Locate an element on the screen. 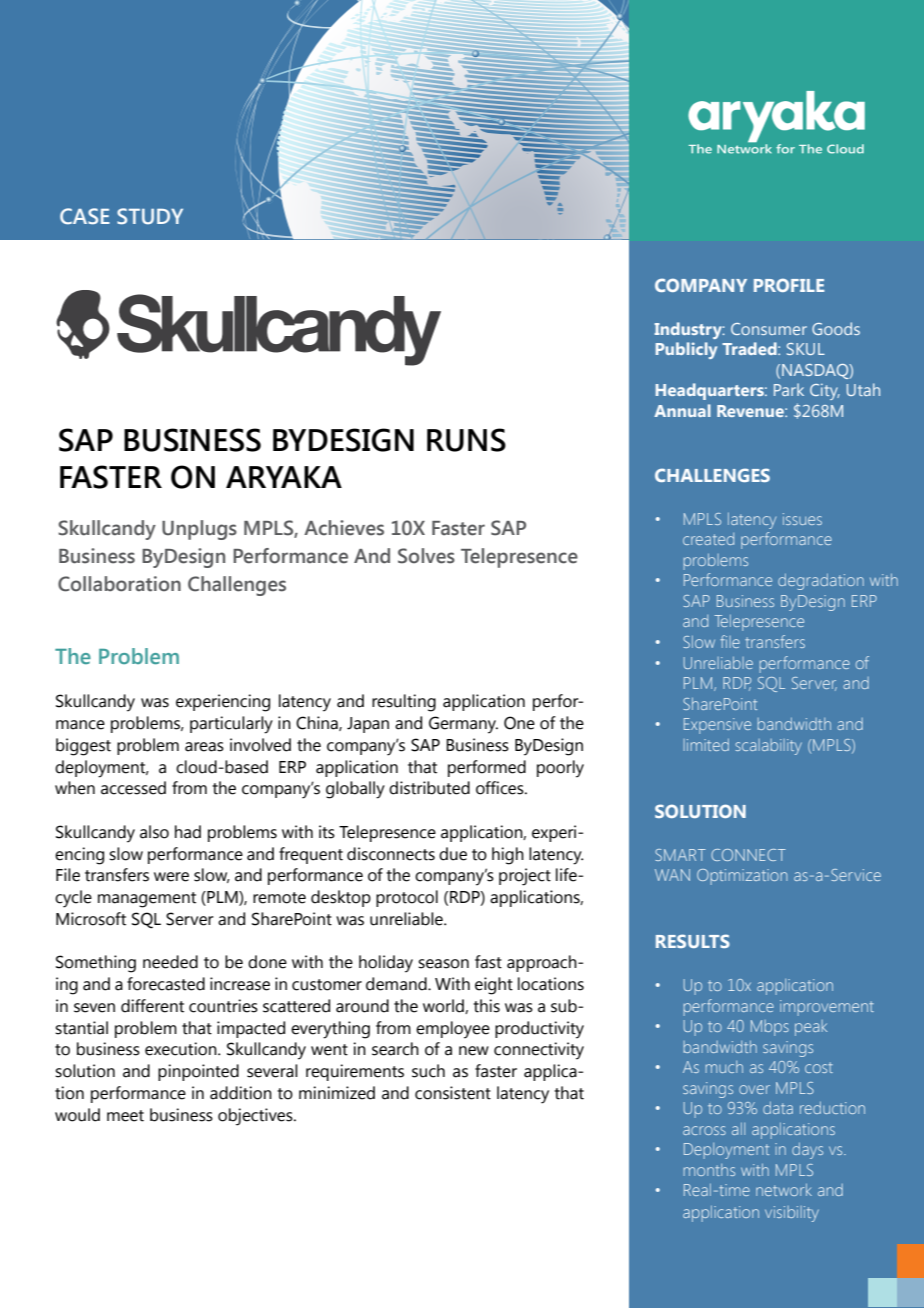  STUDY is located at coordinates (150, 216).
